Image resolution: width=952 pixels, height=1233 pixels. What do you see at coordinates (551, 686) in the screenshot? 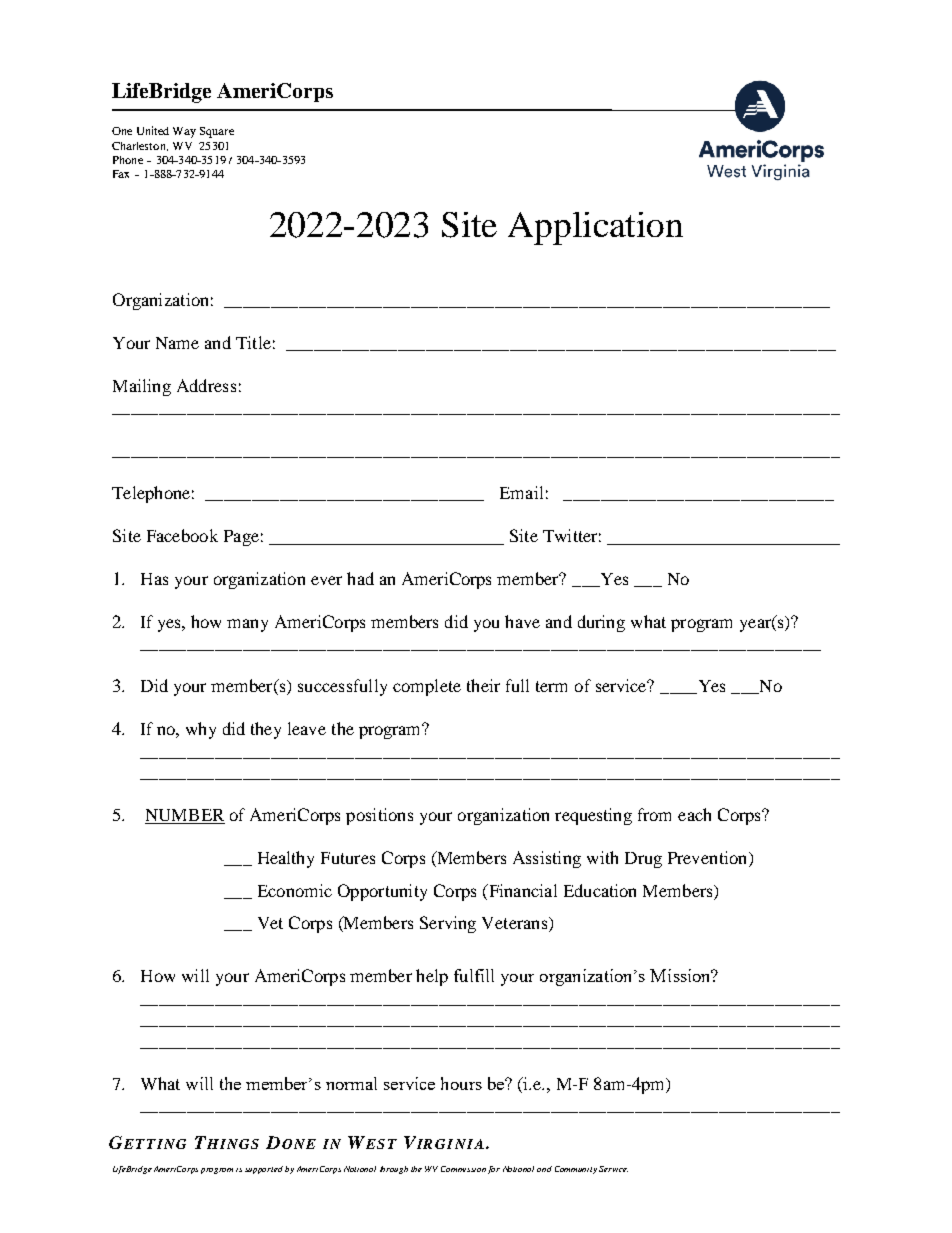
I see `term` at bounding box center [551, 686].
